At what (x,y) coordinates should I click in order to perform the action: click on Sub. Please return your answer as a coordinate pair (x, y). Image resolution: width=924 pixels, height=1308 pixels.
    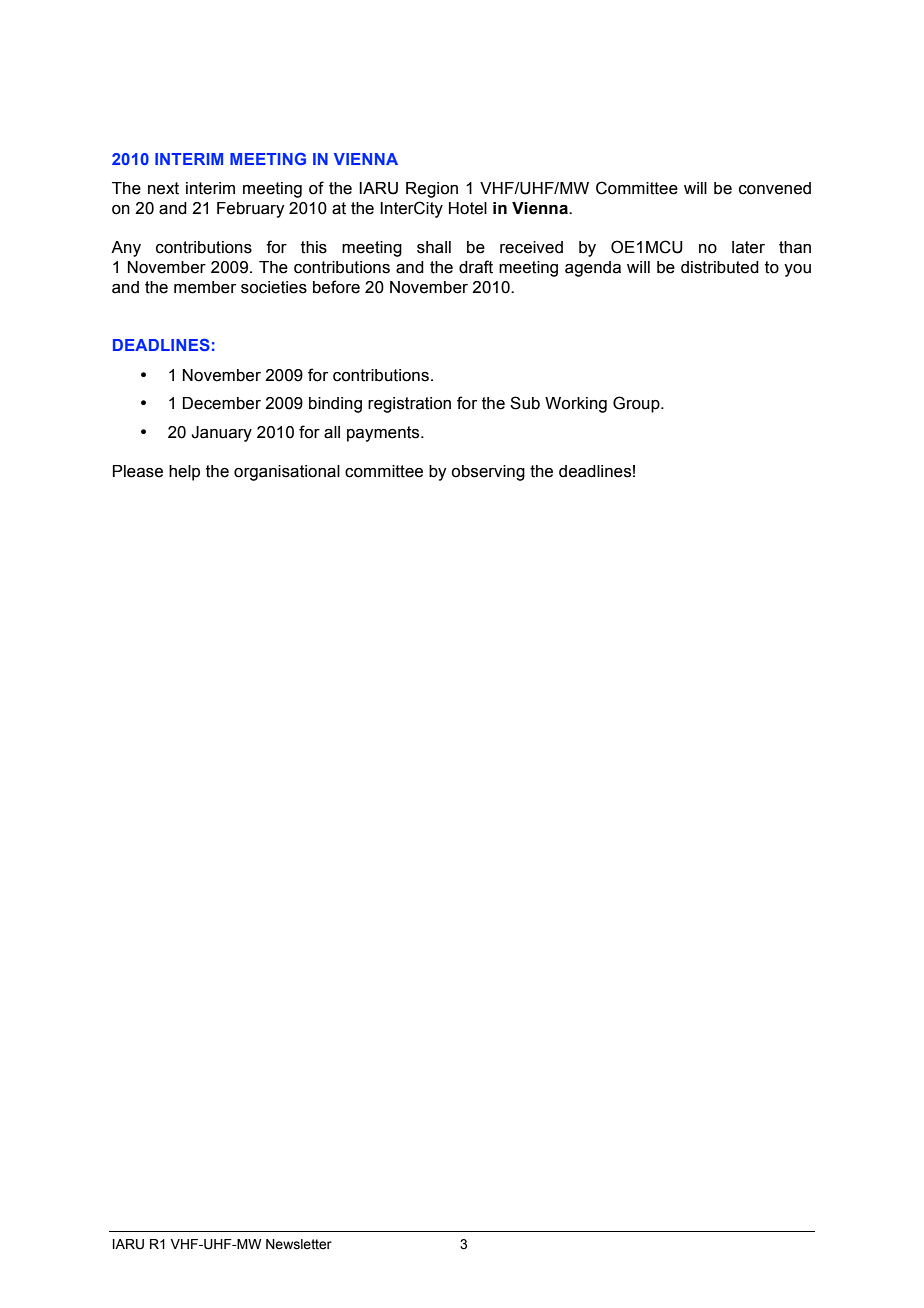
    Looking at the image, I should click on (525, 403).
